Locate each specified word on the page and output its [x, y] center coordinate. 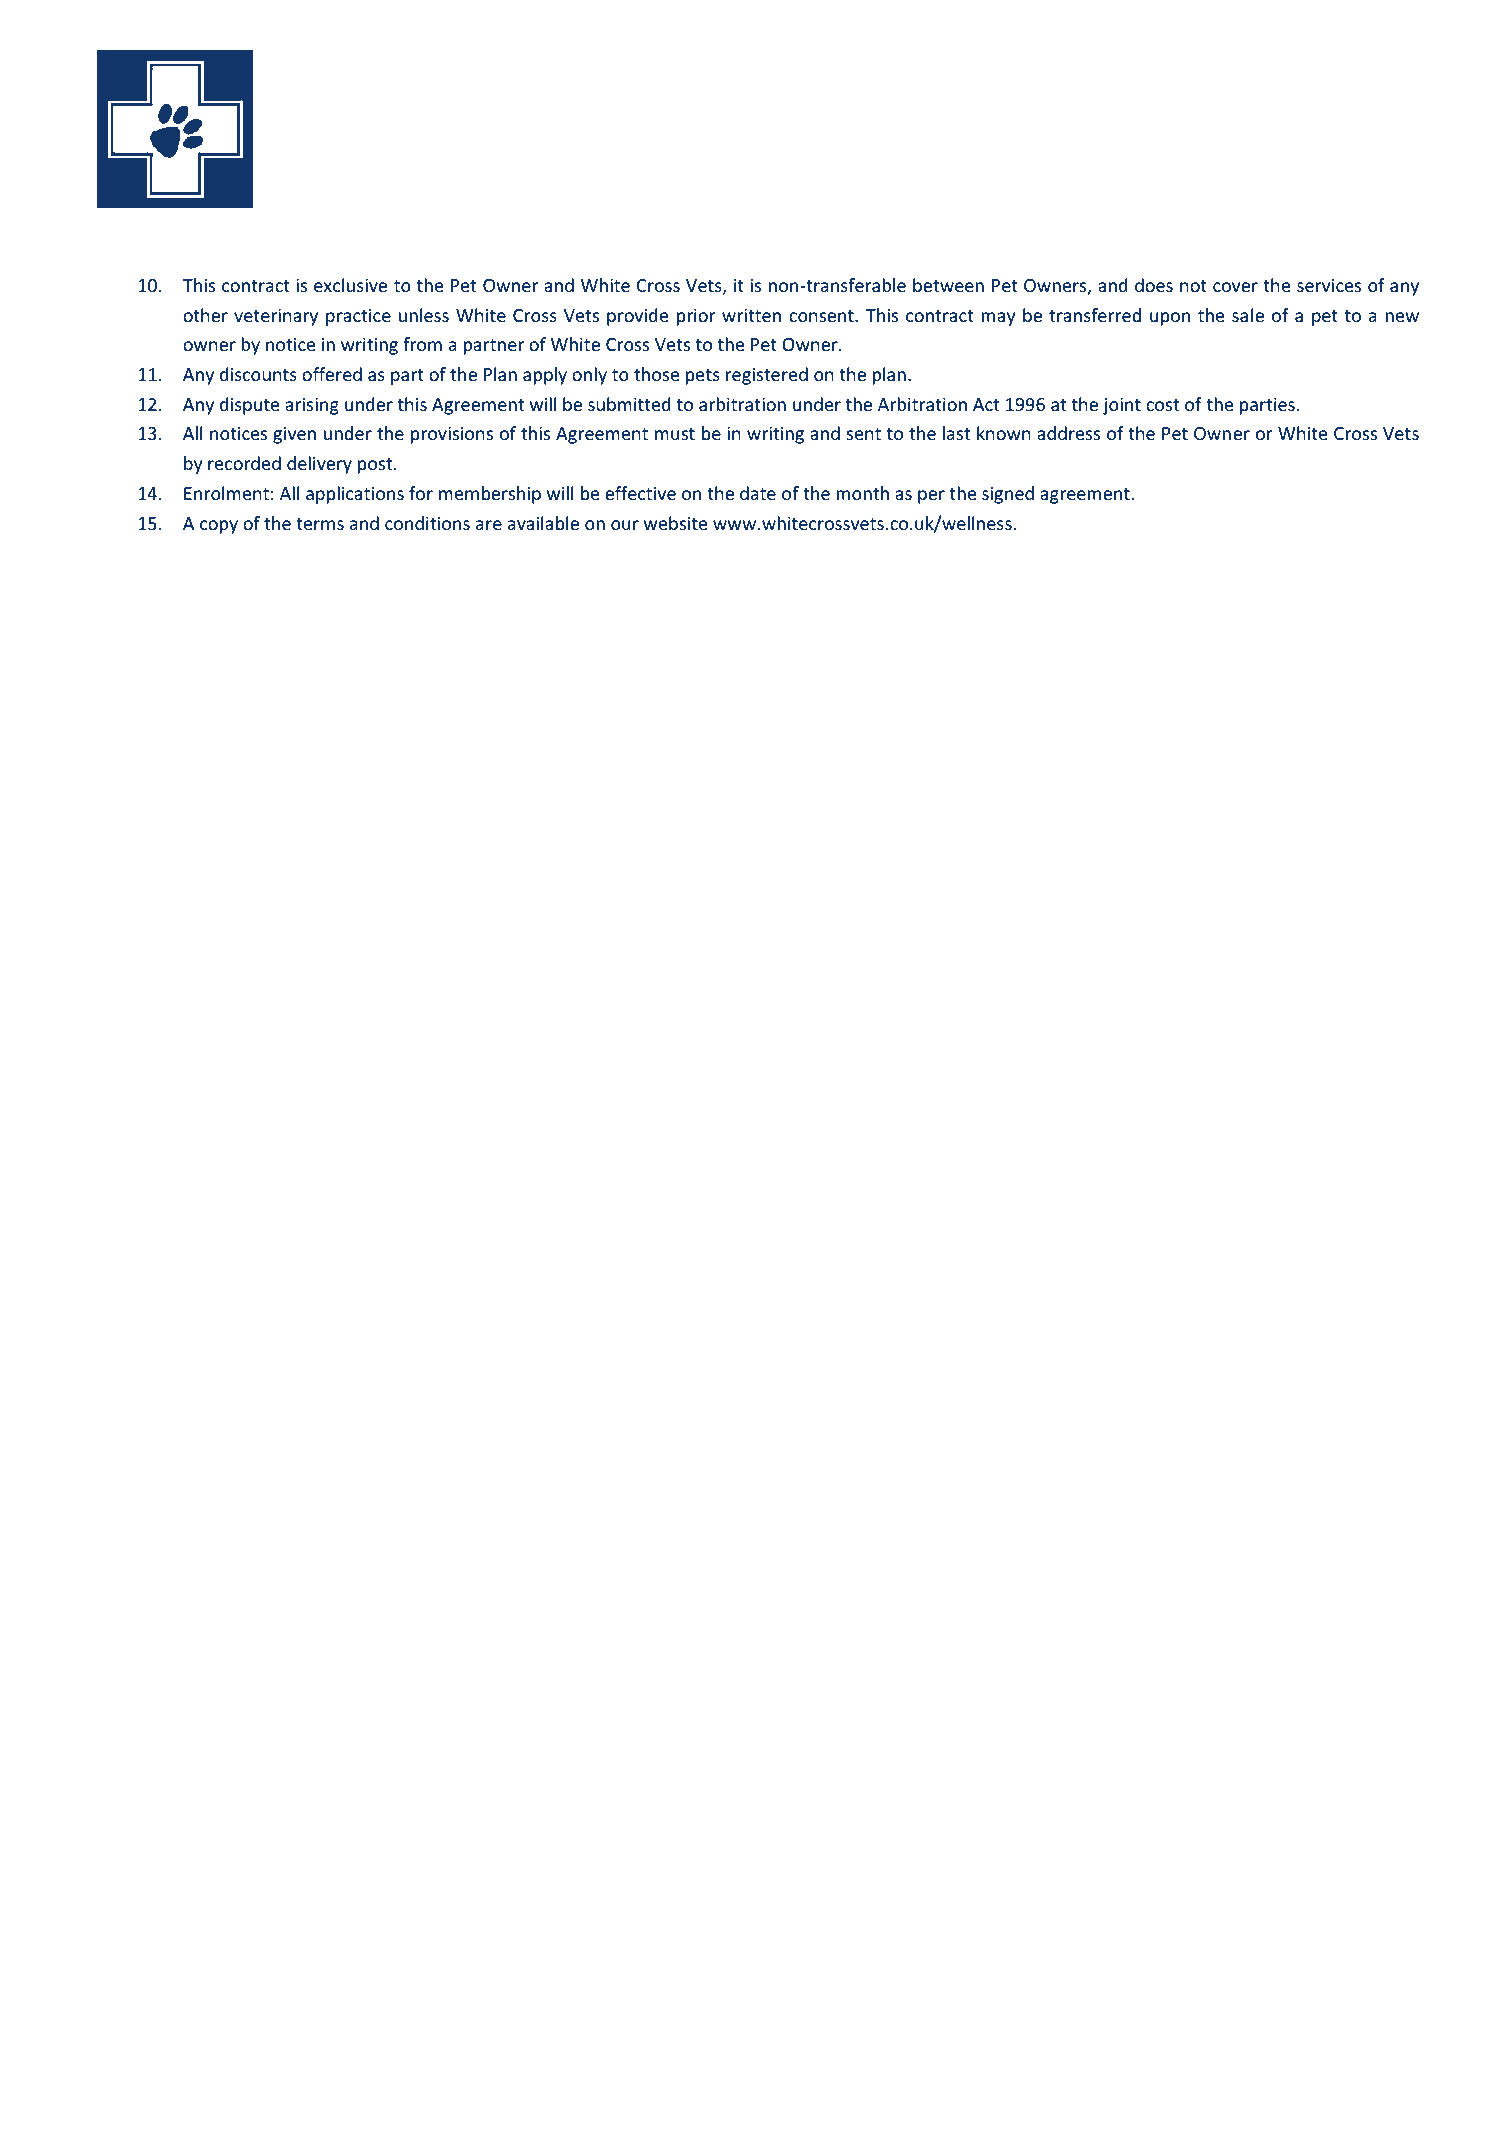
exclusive [350, 285]
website [675, 523]
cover [1235, 287]
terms [320, 524]
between [948, 285]
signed [1008, 495]
